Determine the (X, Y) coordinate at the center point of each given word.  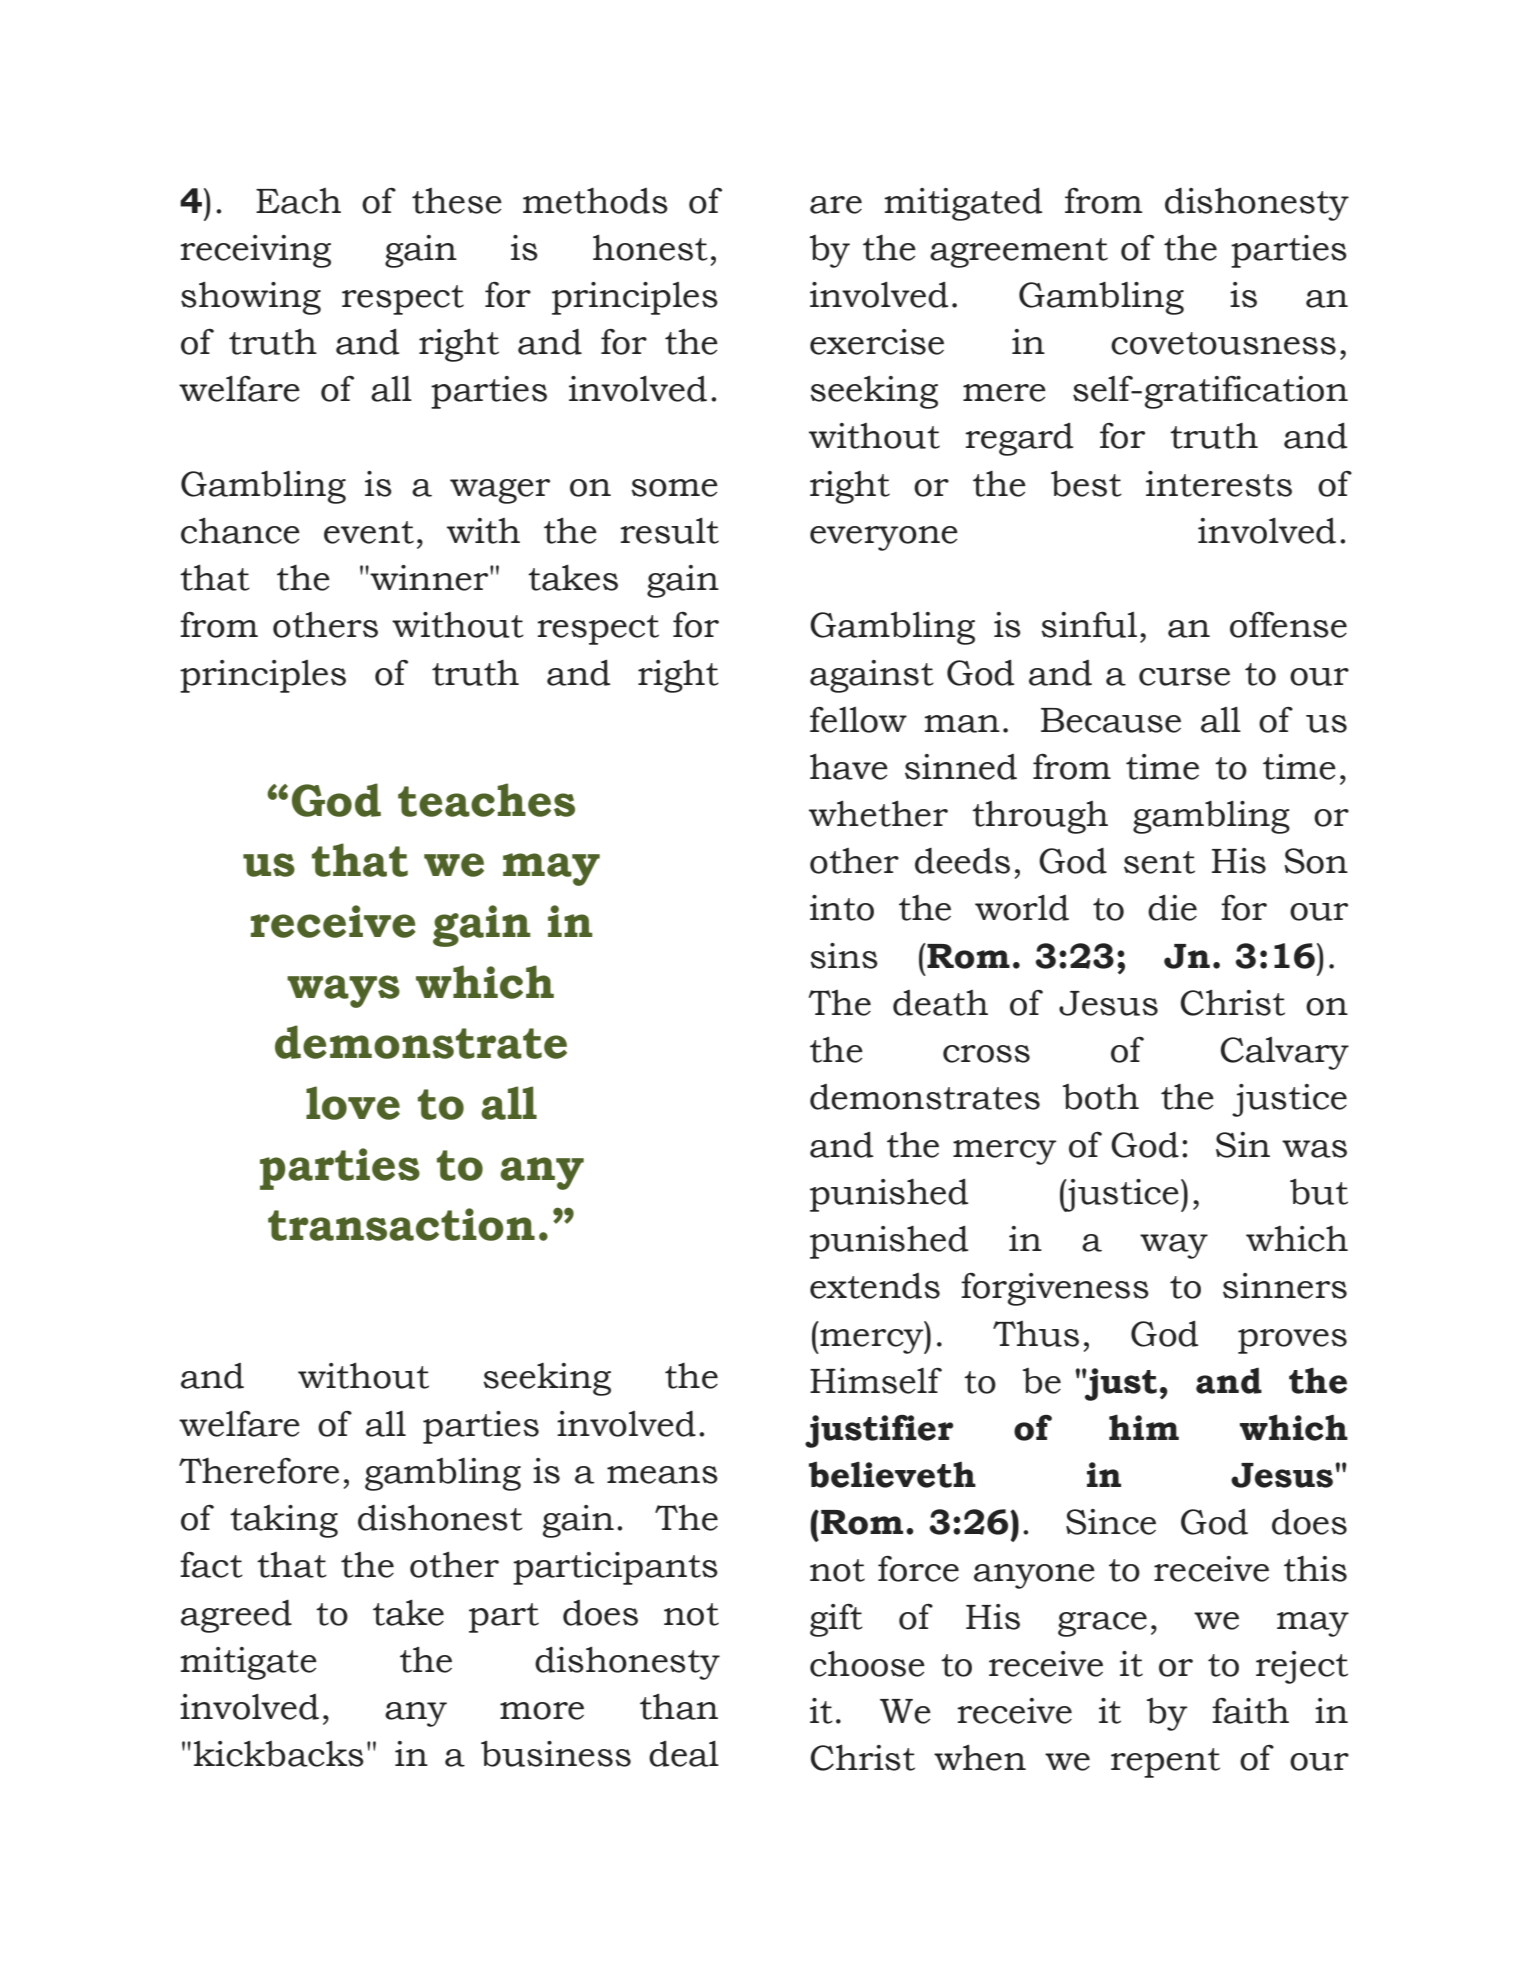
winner (429, 578)
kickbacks (279, 1754)
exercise (877, 342)
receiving (256, 251)
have (849, 767)
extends (875, 1286)
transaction (401, 1224)
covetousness (1223, 343)
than (679, 1707)
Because (1111, 720)
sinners (1285, 1286)
